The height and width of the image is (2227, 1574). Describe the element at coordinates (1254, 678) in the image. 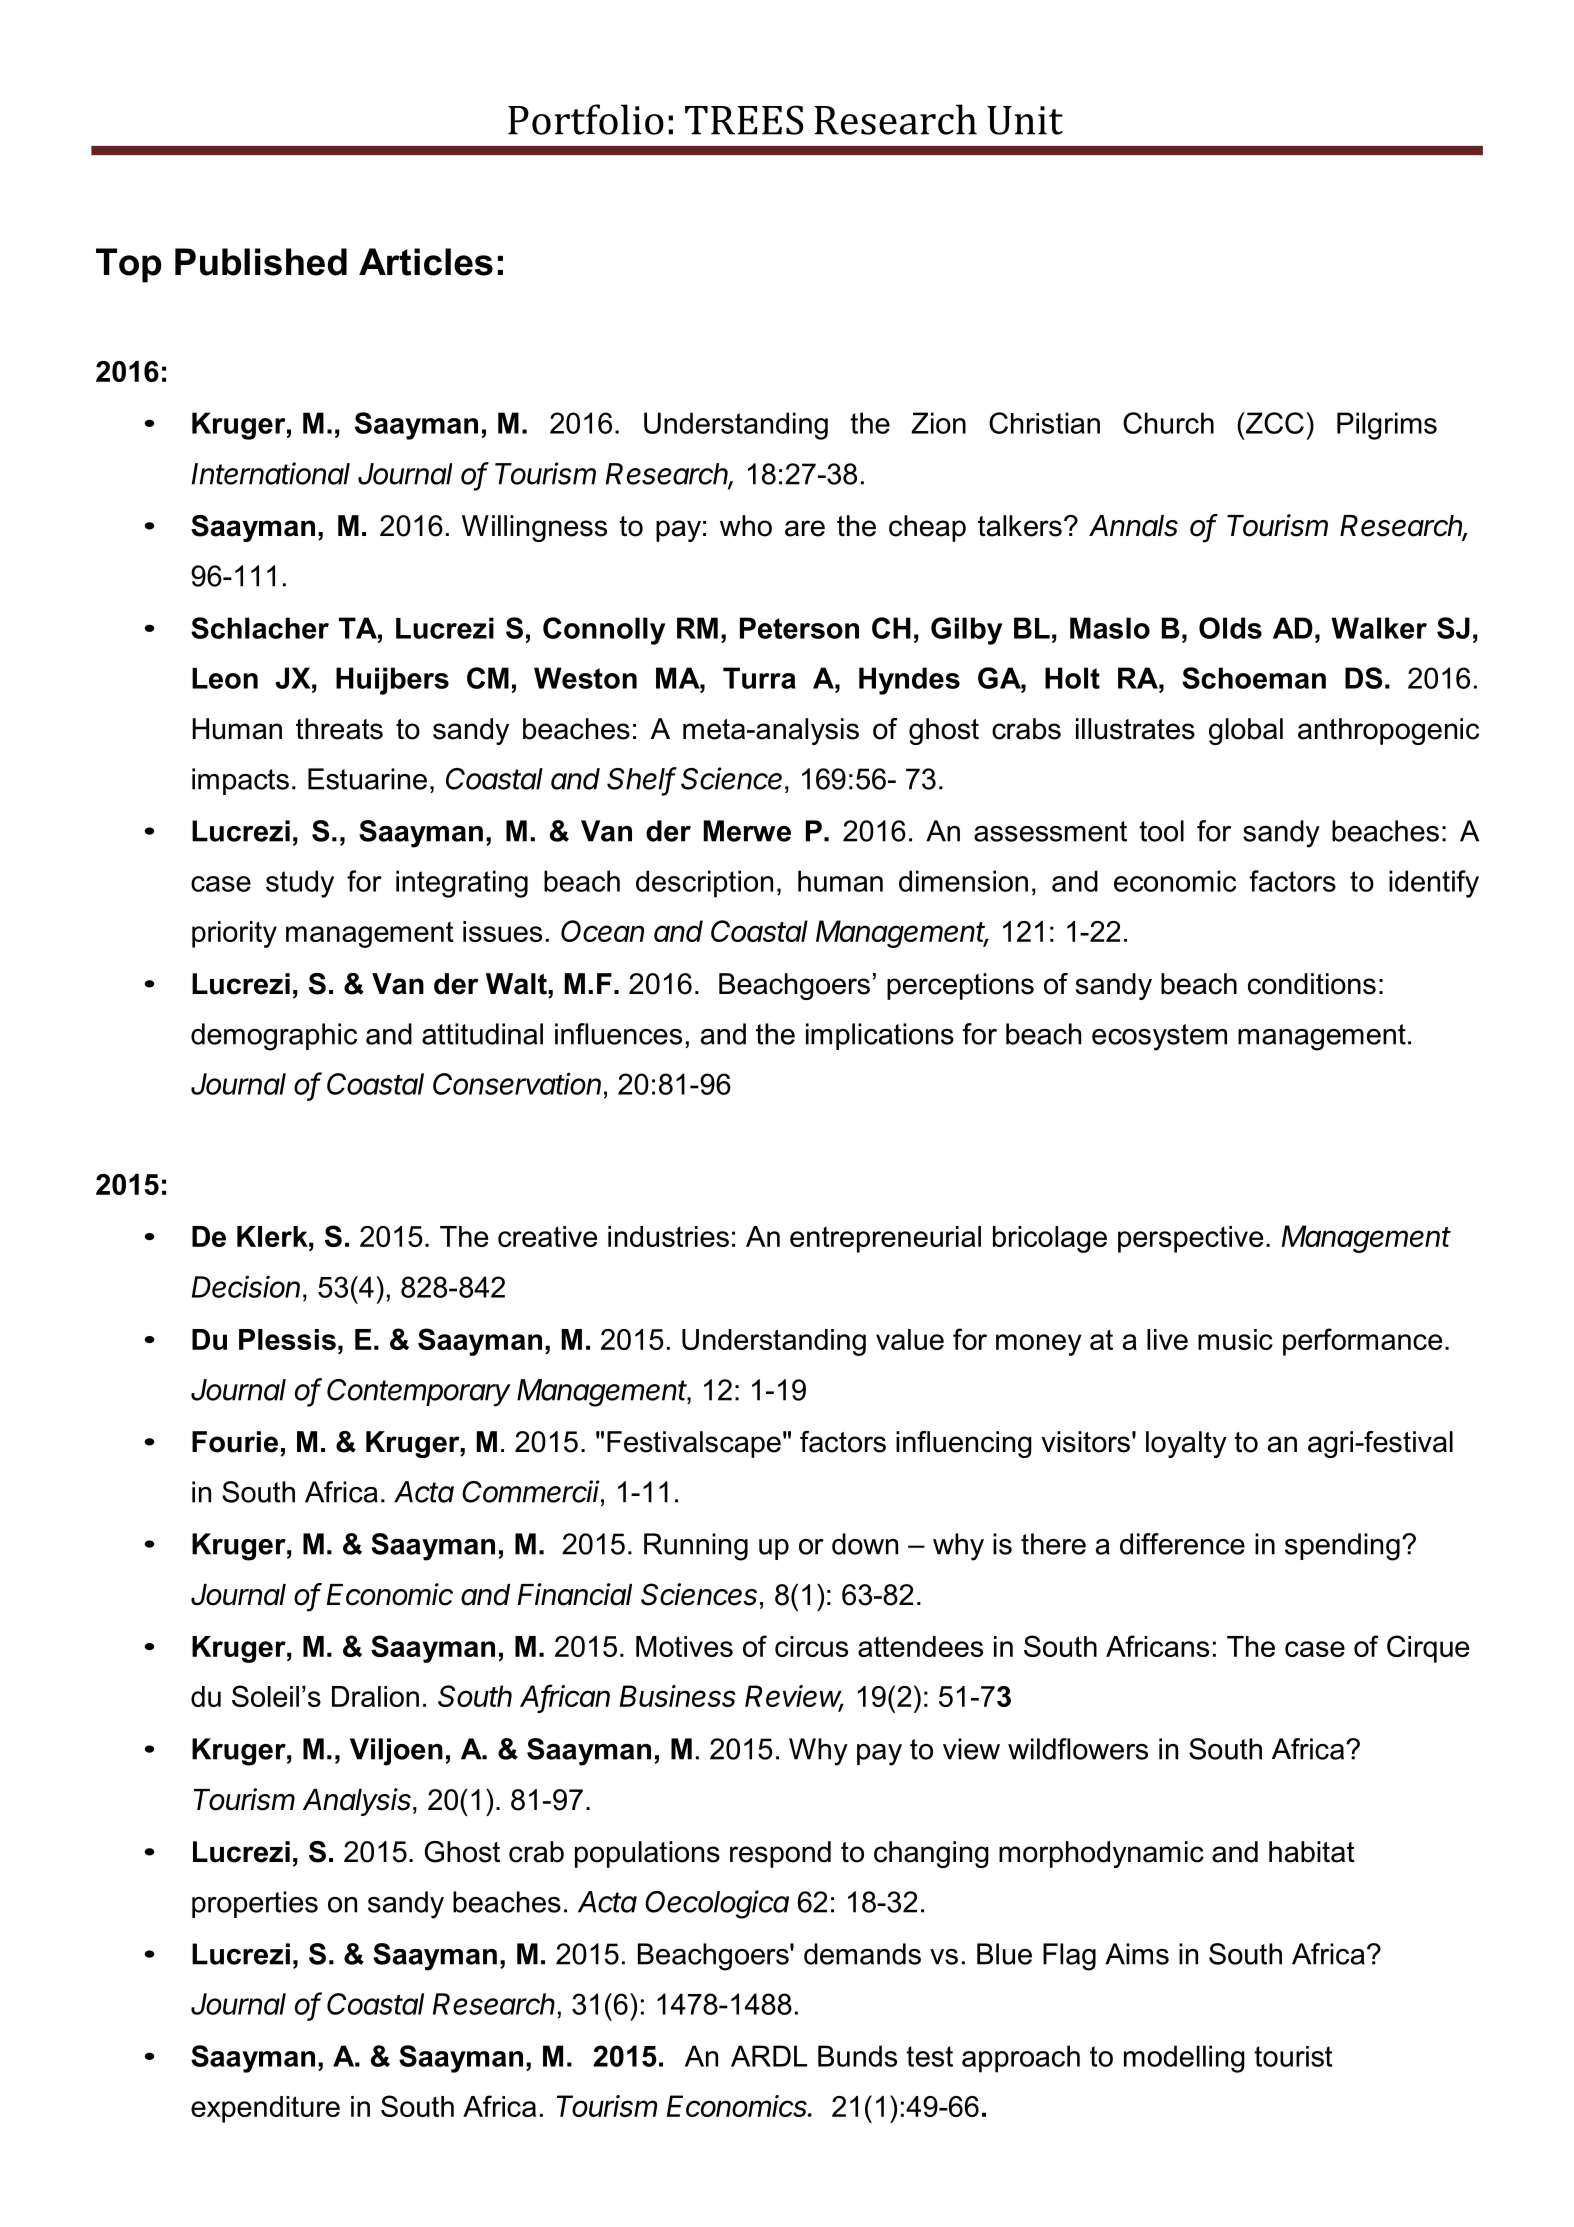

I see `Schoeman` at that location.
